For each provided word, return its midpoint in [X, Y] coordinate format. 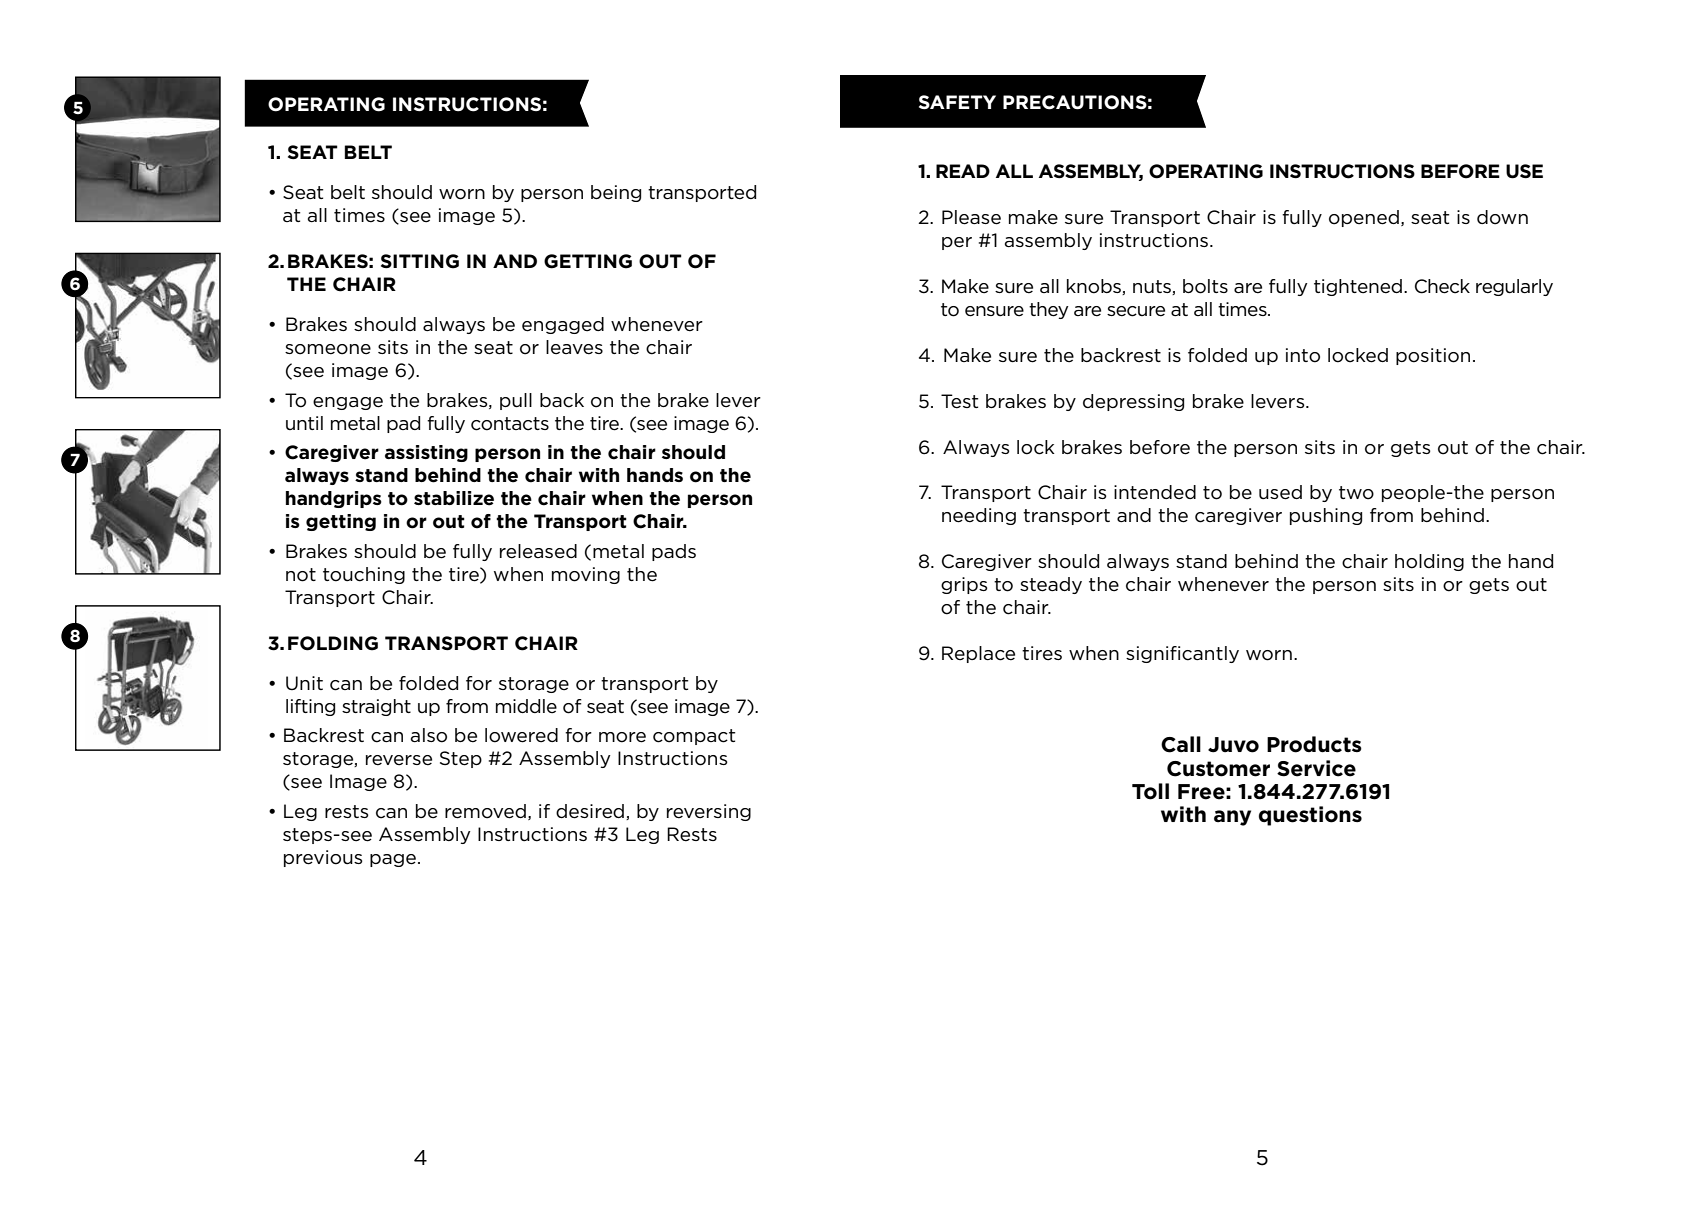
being [616, 193]
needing [979, 516]
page [393, 860]
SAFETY [957, 102]
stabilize [454, 498]
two [1356, 493]
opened [1364, 218]
